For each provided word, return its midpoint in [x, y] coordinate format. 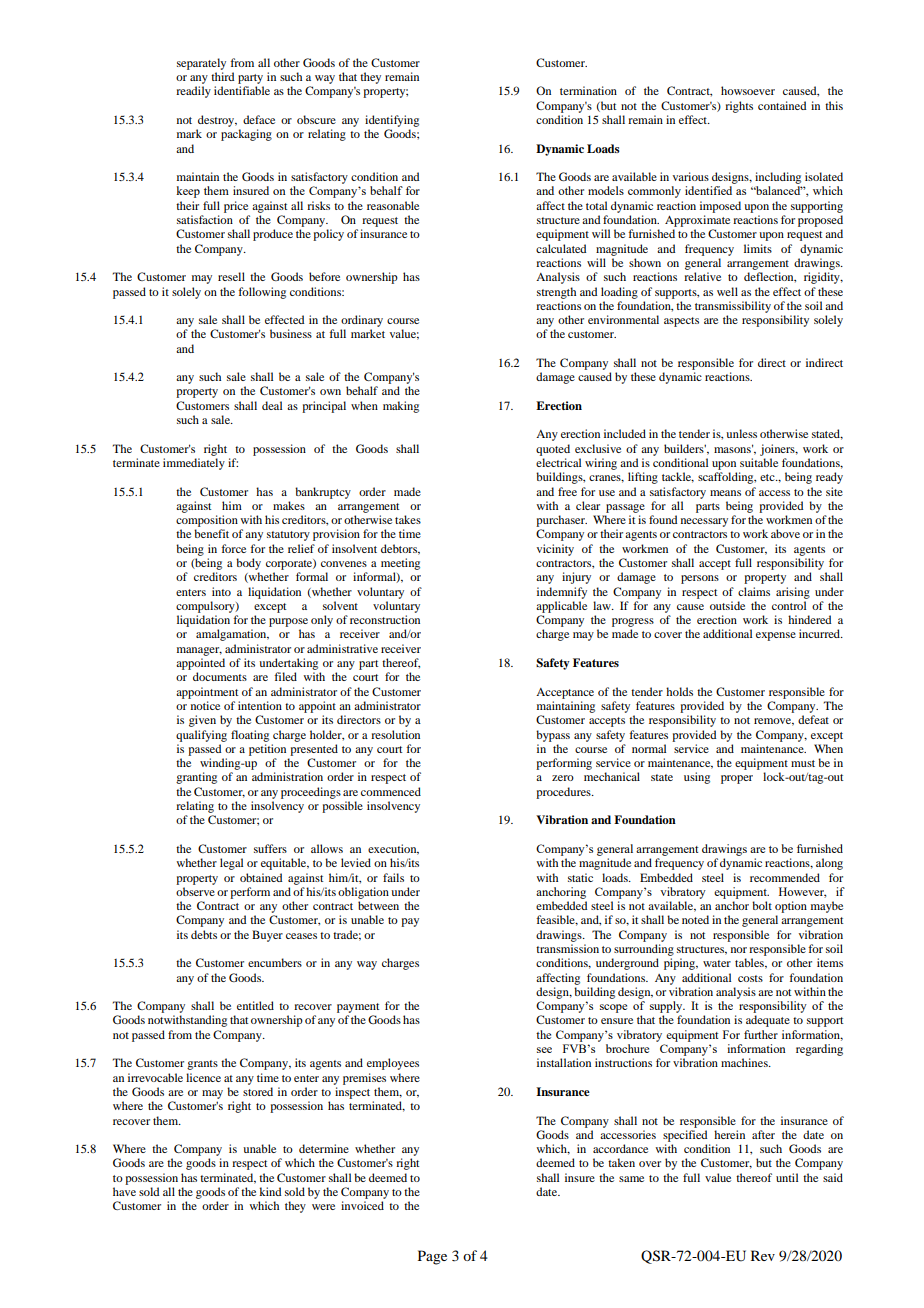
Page [432, 1257]
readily [193, 92]
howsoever [748, 90]
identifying [392, 121]
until [787, 1177]
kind [270, 1191]
